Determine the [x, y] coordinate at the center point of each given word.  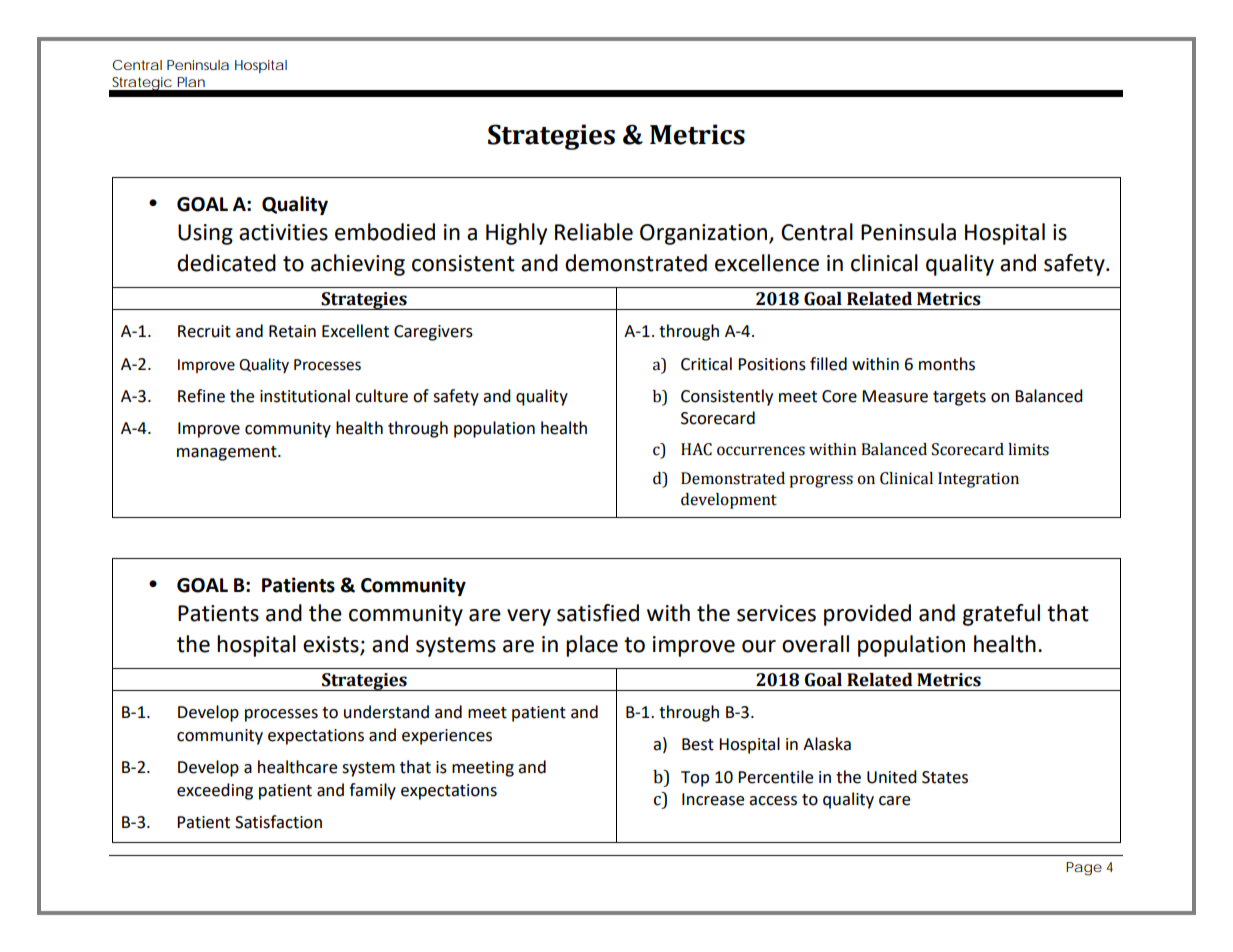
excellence [767, 263]
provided [867, 615]
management [228, 453]
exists [332, 645]
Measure [895, 396]
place [592, 646]
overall [815, 644]
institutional [305, 396]
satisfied [598, 613]
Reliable [594, 232]
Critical [706, 364]
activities [283, 232]
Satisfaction [278, 822]
